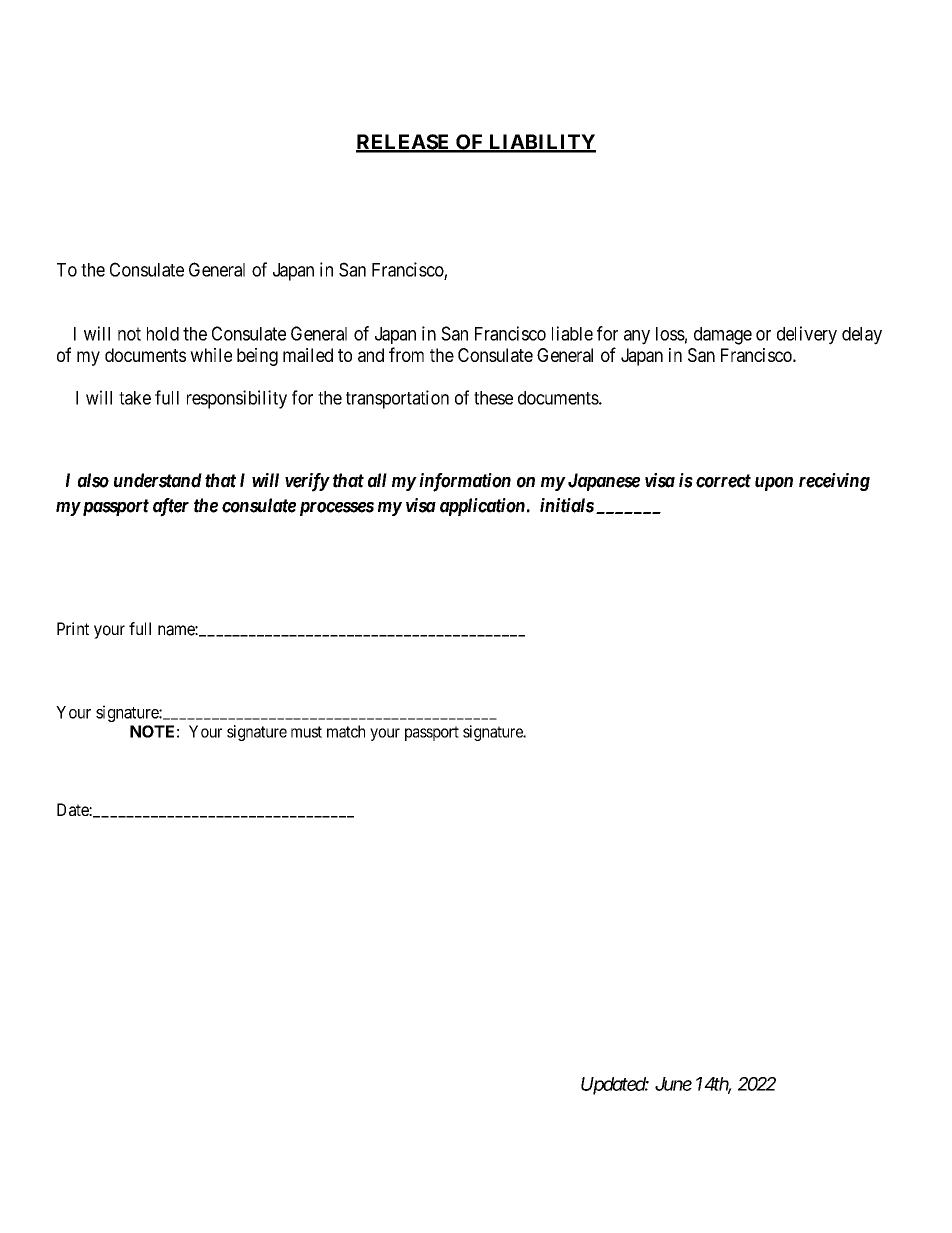 This screenshot has height=1233, width=952. What do you see at coordinates (572, 333) in the screenshot?
I see `liable` at bounding box center [572, 333].
